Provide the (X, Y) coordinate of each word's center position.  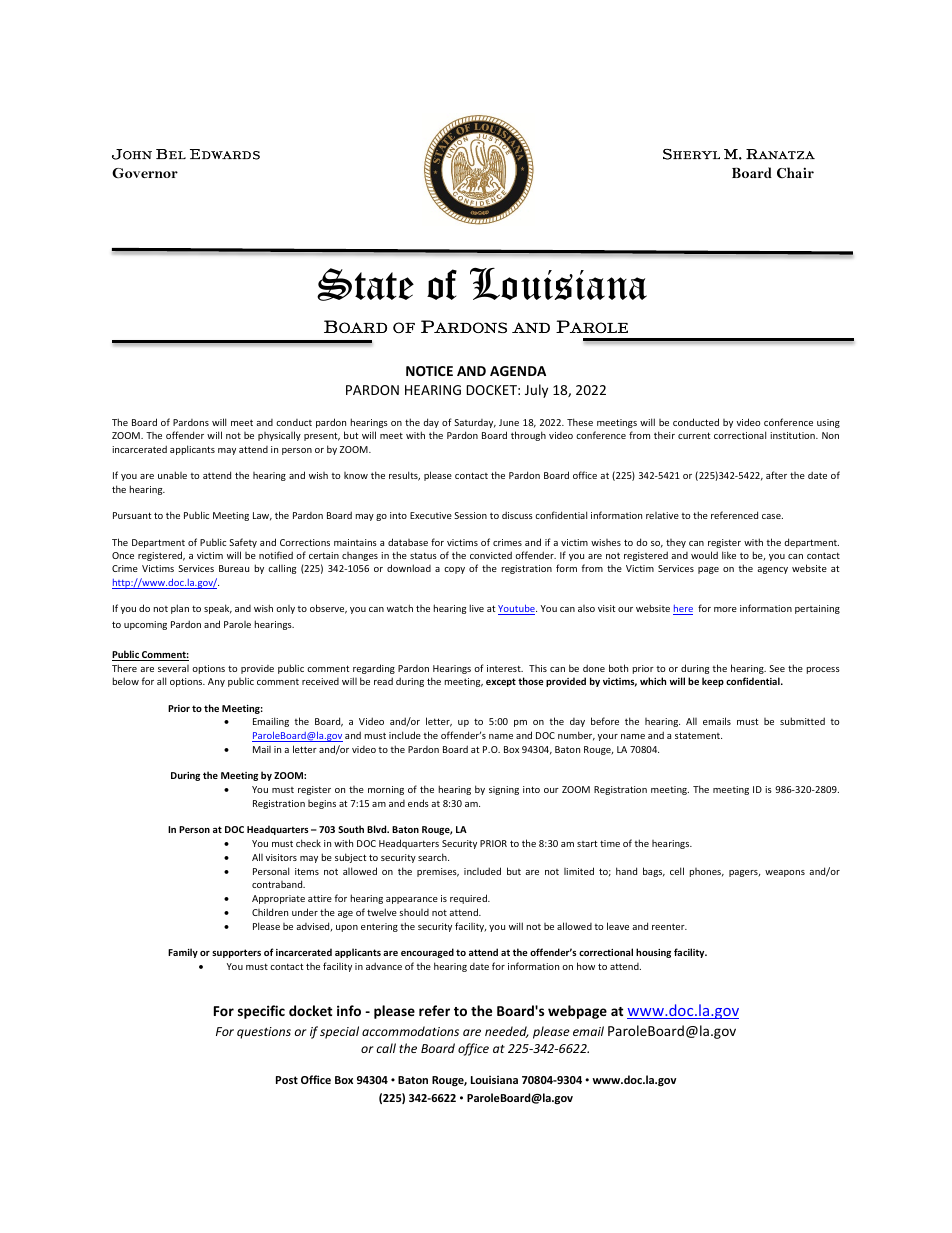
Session (470, 515)
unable (172, 475)
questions (264, 1033)
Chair (795, 172)
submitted (802, 721)
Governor (145, 173)
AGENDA (518, 371)
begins (322, 804)
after (776, 475)
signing (504, 790)
